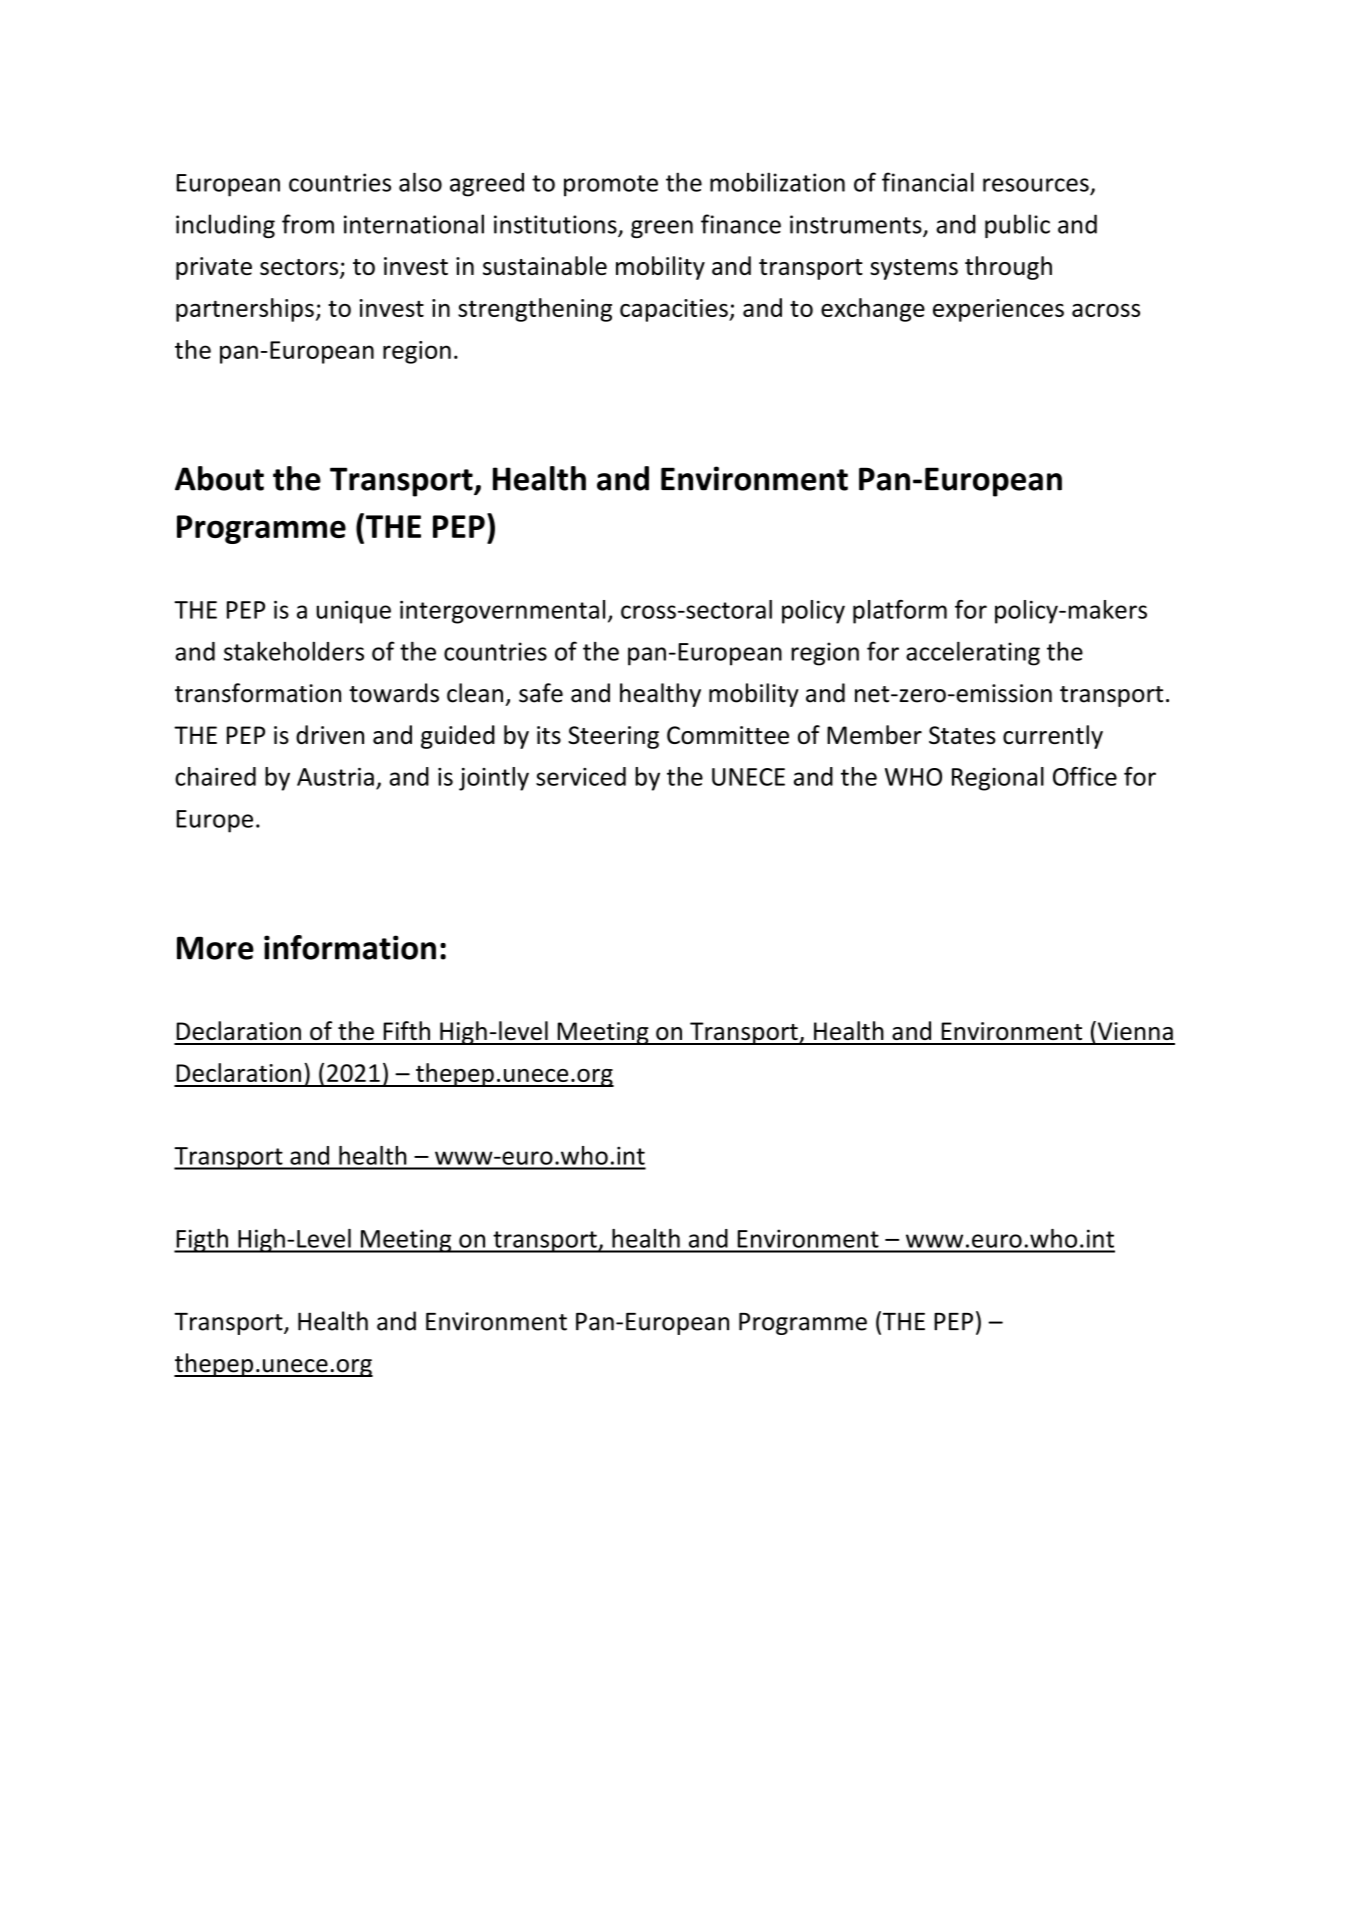  Describe the element at coordinates (335, 777) in the page. I see `Austria` at that location.
